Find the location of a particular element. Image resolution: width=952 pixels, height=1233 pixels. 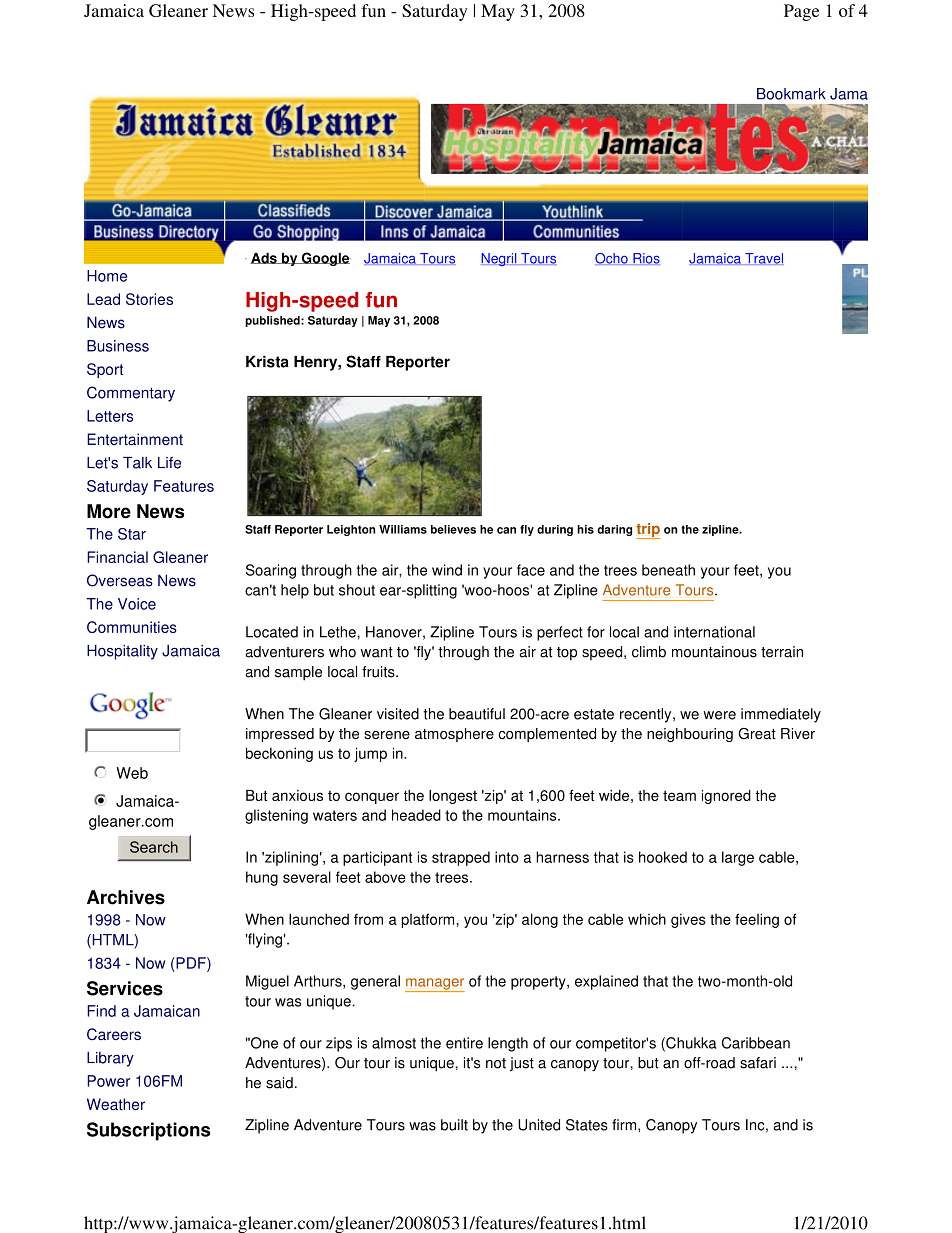

Page is located at coordinates (801, 12).
